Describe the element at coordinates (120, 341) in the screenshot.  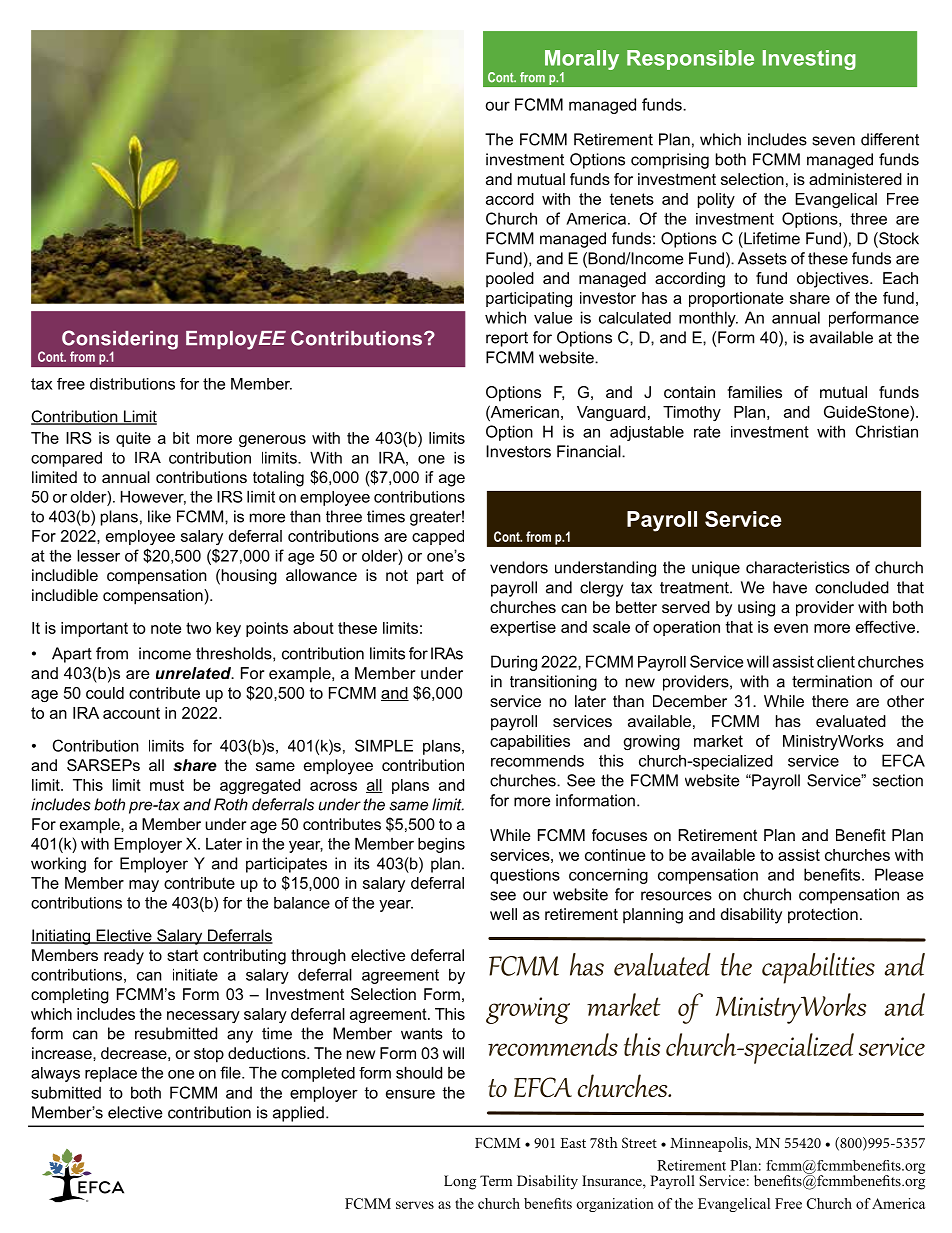
I see `Considering` at that location.
